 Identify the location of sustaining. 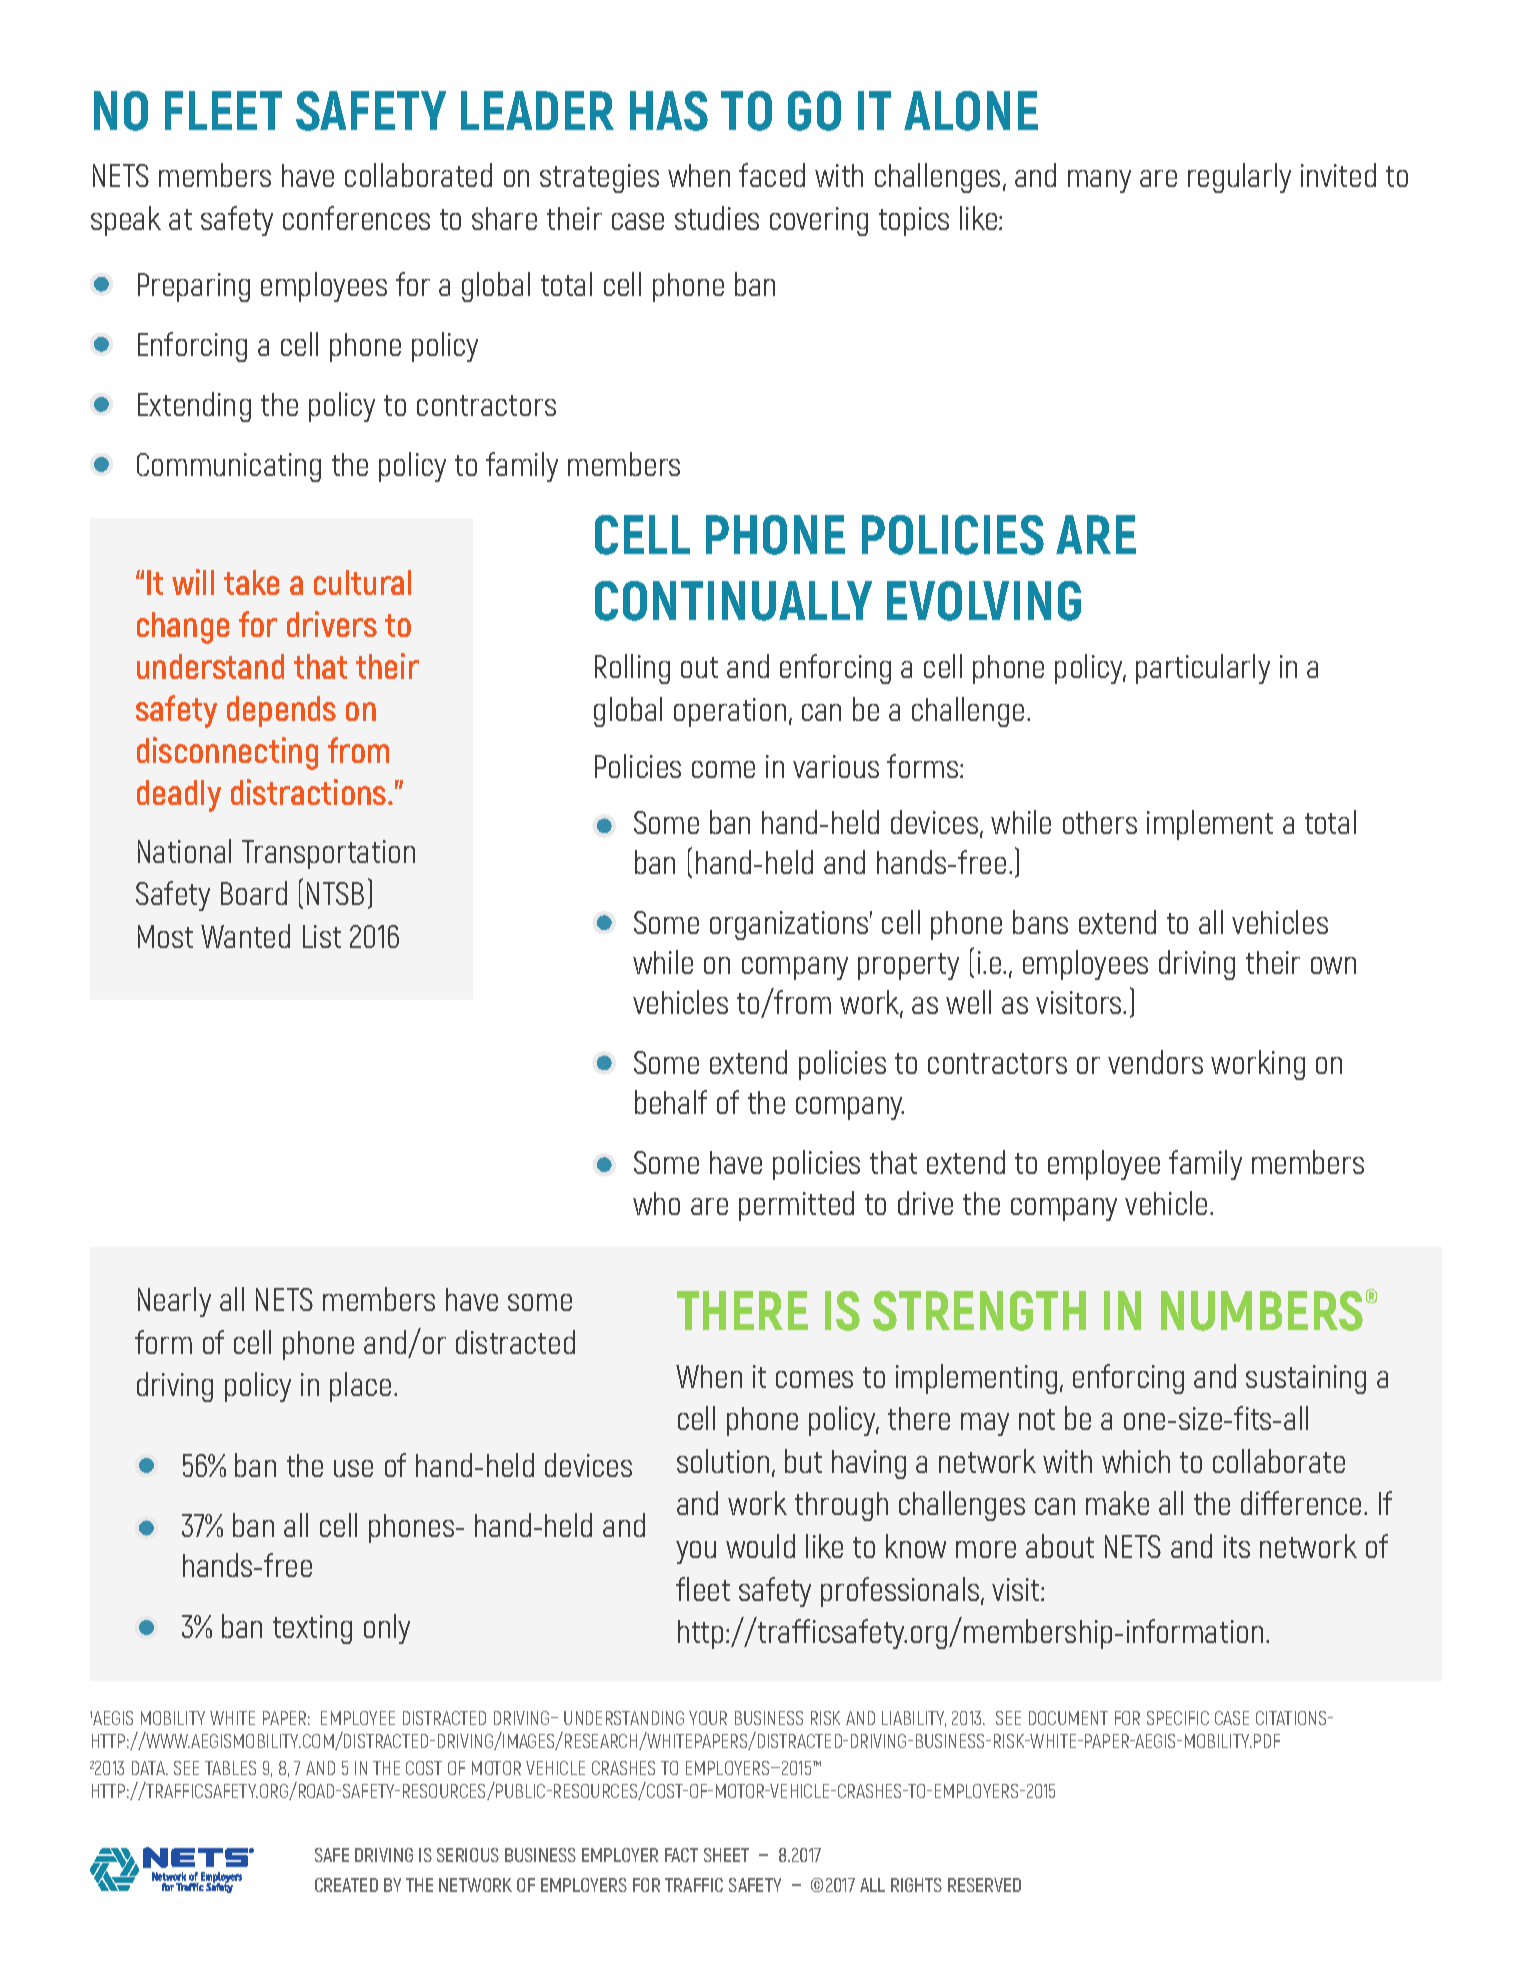
(1306, 1379).
